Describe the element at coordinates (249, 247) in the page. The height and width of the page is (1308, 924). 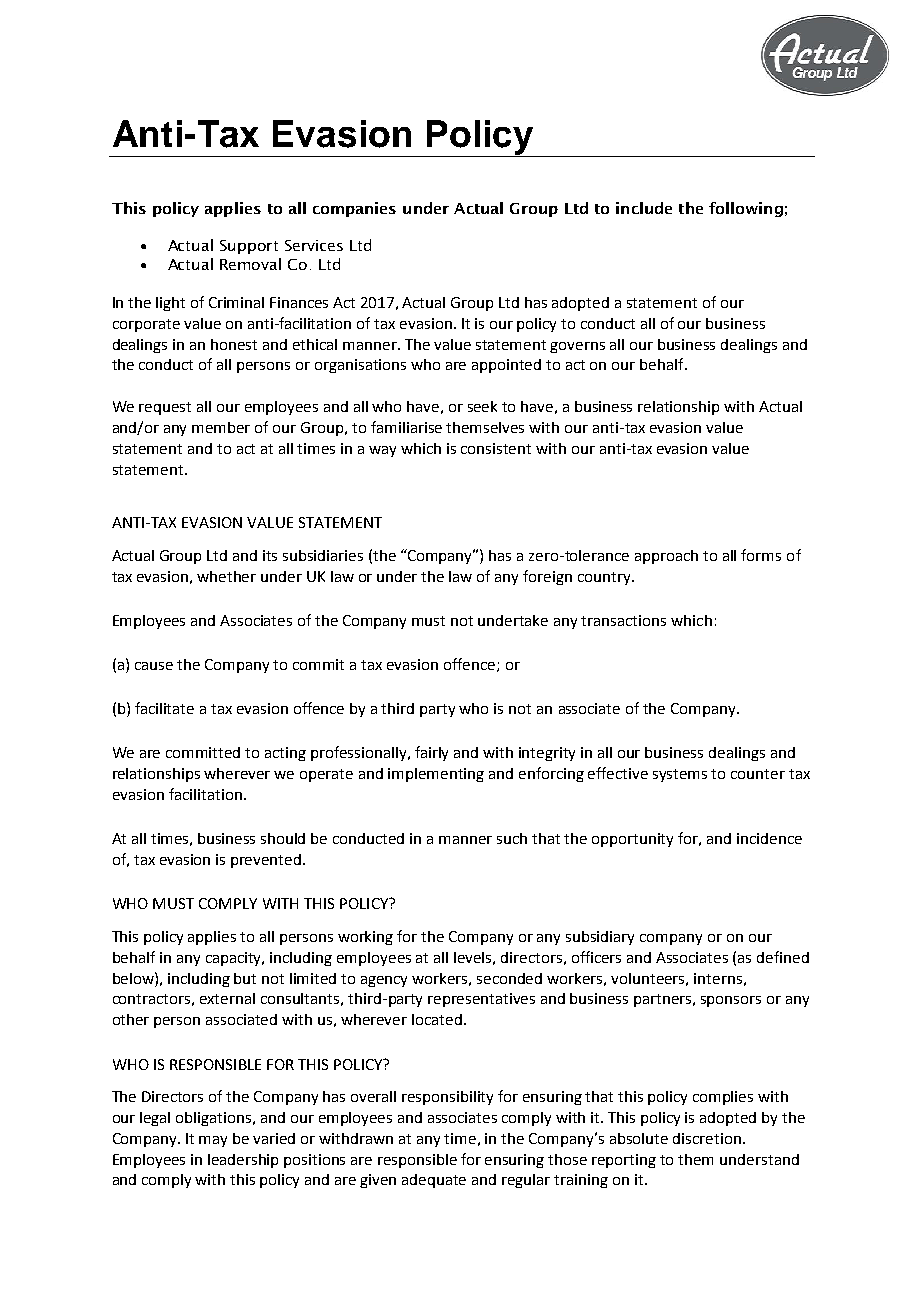
I see `Support` at that location.
